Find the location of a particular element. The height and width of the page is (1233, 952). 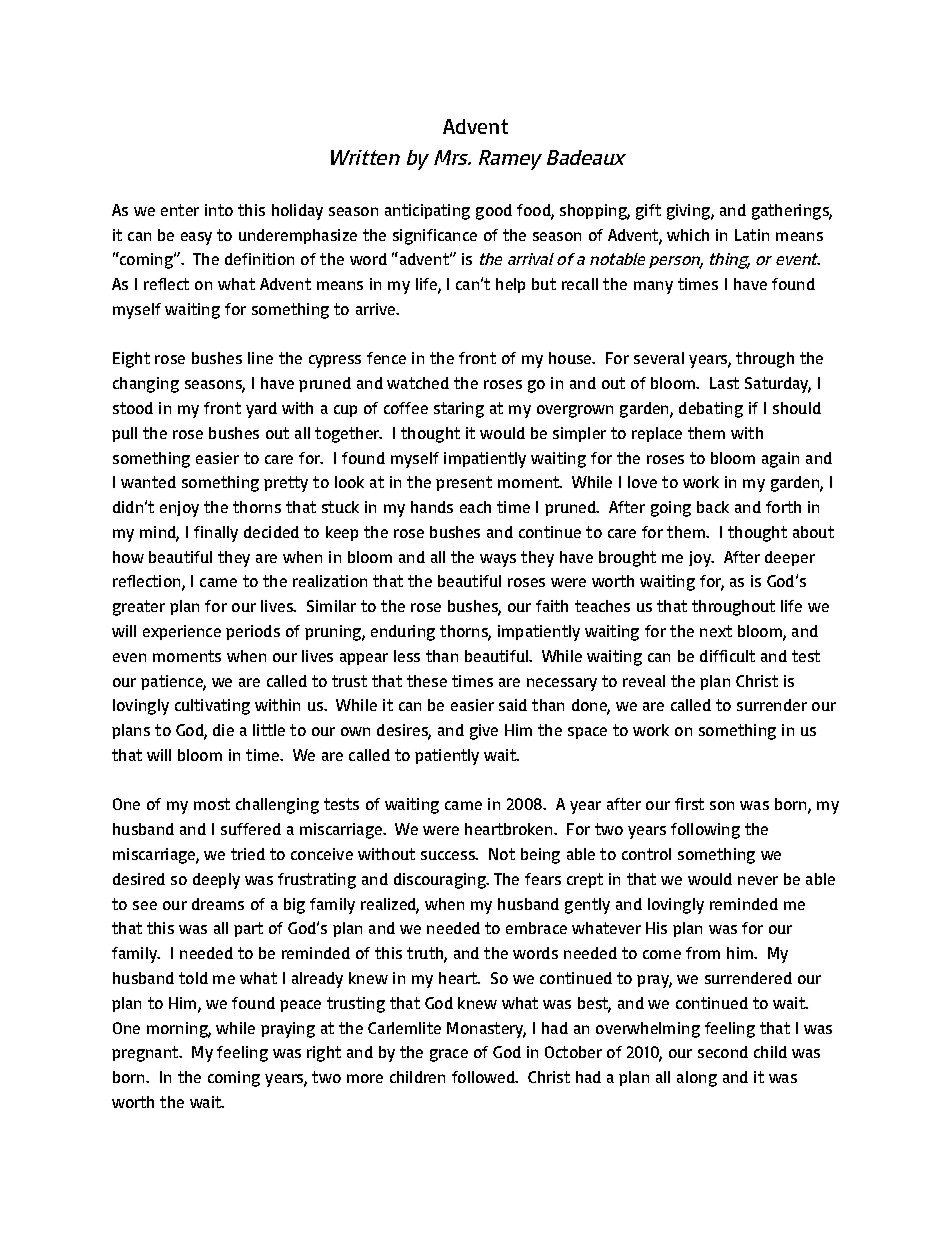

Latin is located at coordinates (752, 235).
